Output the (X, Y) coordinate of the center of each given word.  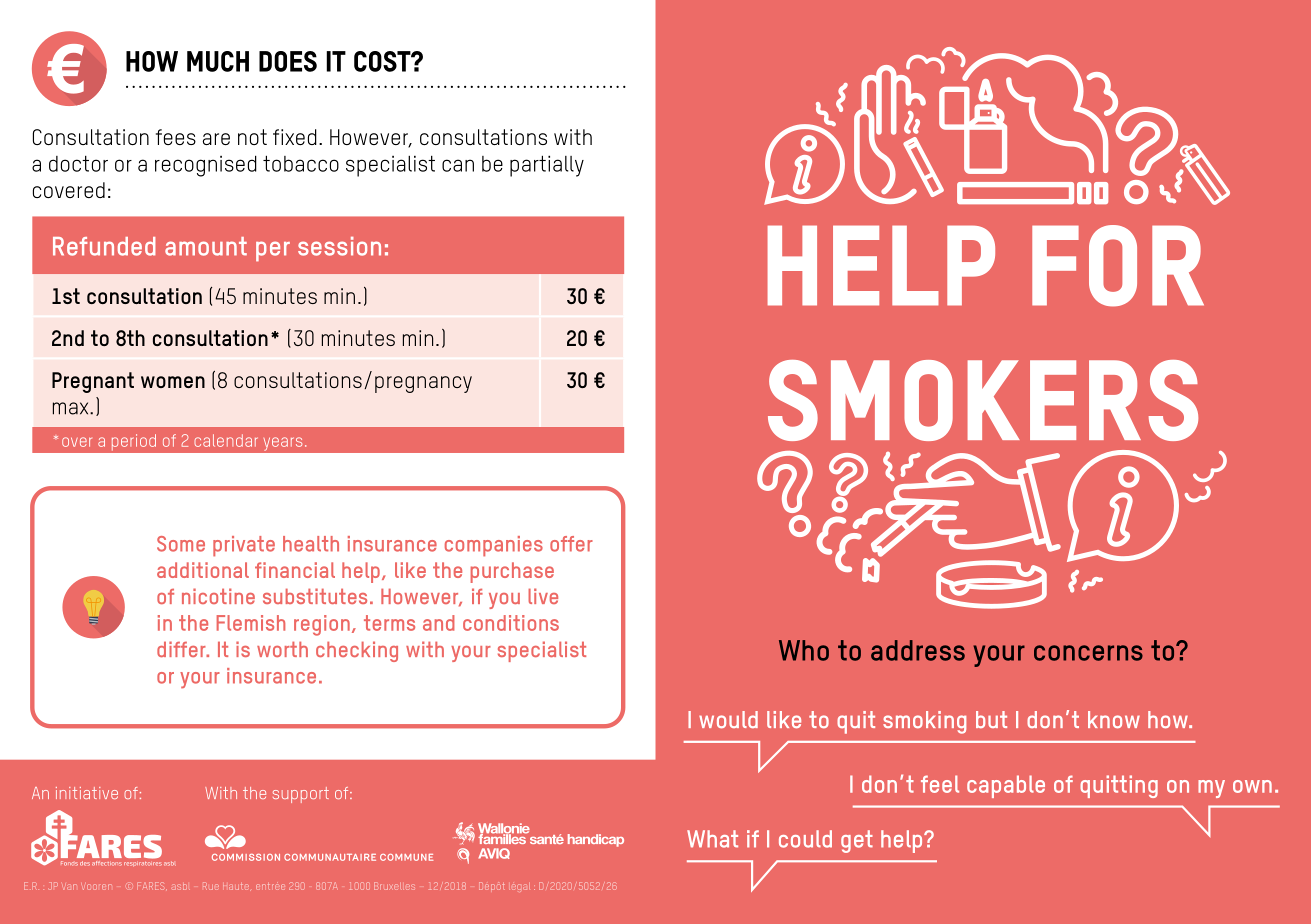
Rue (211, 886)
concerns (1088, 653)
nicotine (218, 596)
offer (571, 544)
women (173, 382)
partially (547, 166)
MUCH (218, 61)
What (712, 839)
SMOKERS (983, 400)
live (543, 596)
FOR (1118, 266)
